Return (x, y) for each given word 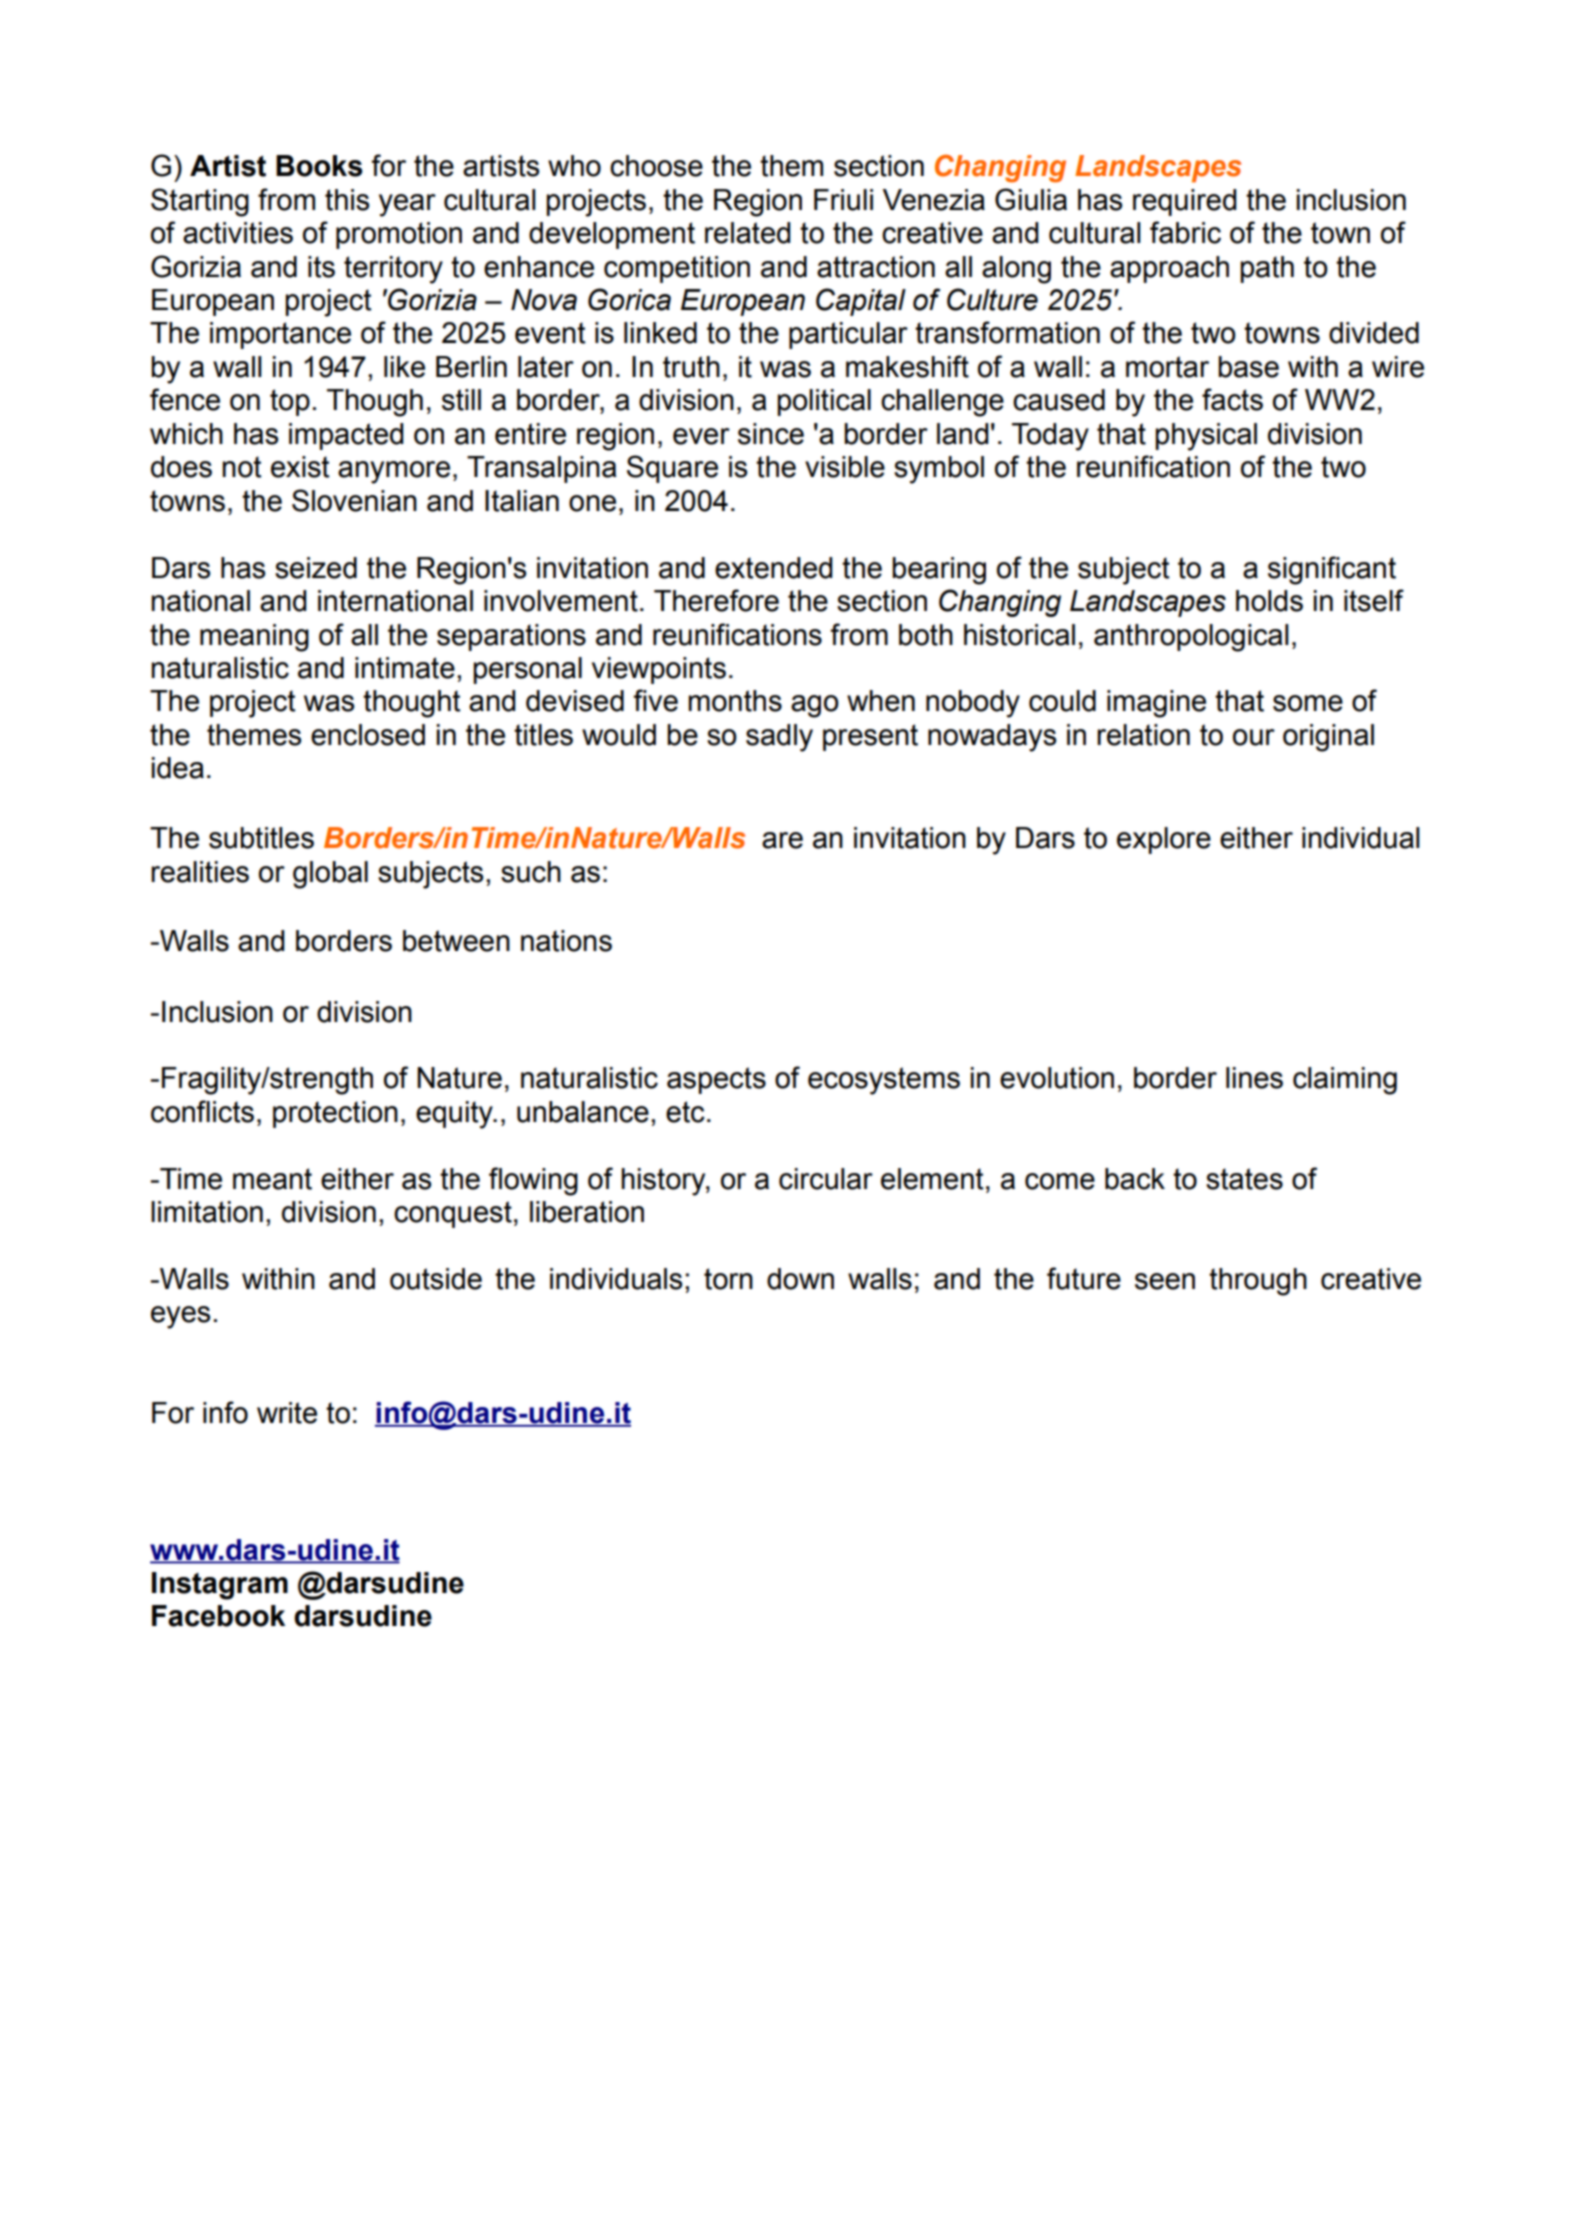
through (1258, 1282)
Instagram (220, 1586)
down (800, 1279)
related (748, 233)
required (1185, 202)
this (347, 200)
